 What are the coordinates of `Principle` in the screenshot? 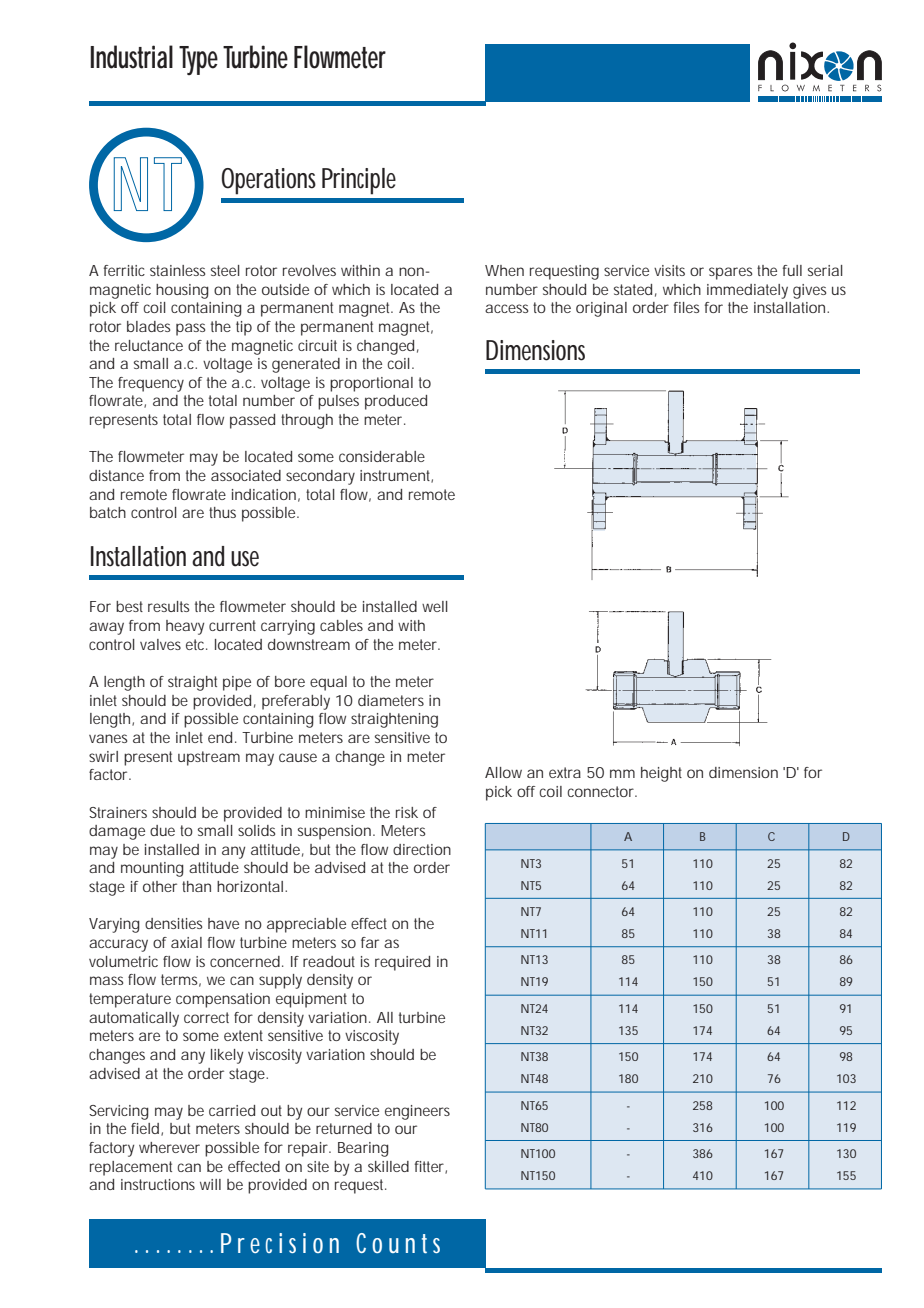 It's located at (359, 181).
